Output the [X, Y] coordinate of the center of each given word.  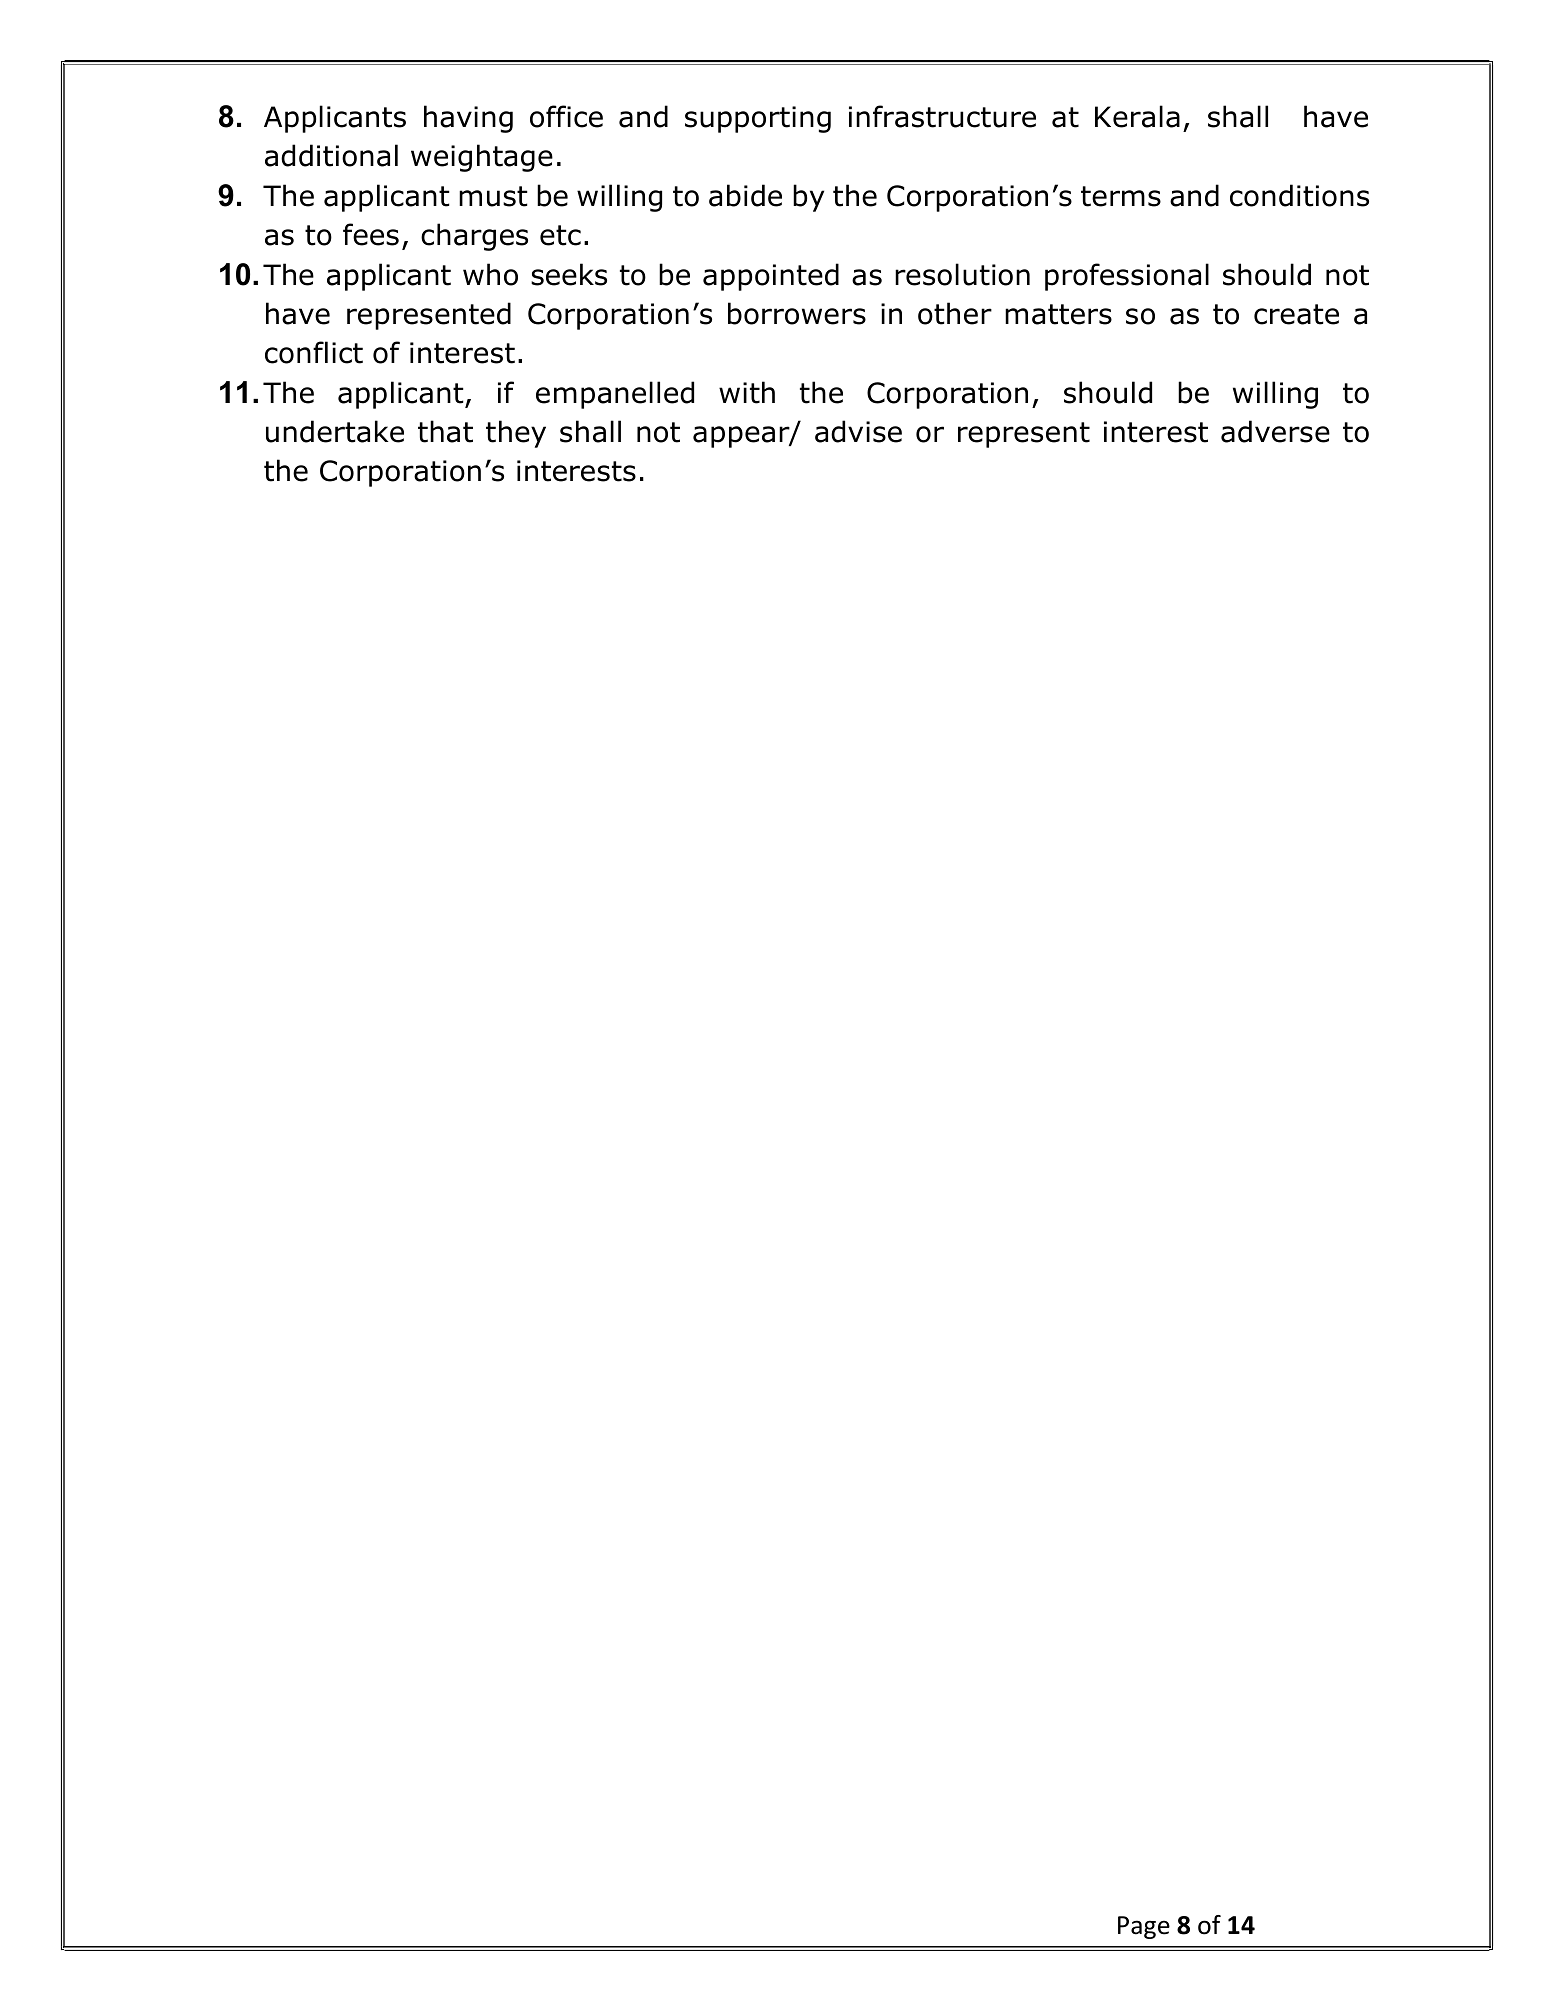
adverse [1275, 431]
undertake [335, 431]
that [445, 431]
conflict [314, 352]
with [747, 392]
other [955, 313]
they [516, 434]
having [468, 119]
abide [745, 195]
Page [1144, 1927]
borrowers [797, 313]
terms [1121, 196]
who [490, 274]
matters [1058, 314]
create [1296, 314]
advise [858, 431]
